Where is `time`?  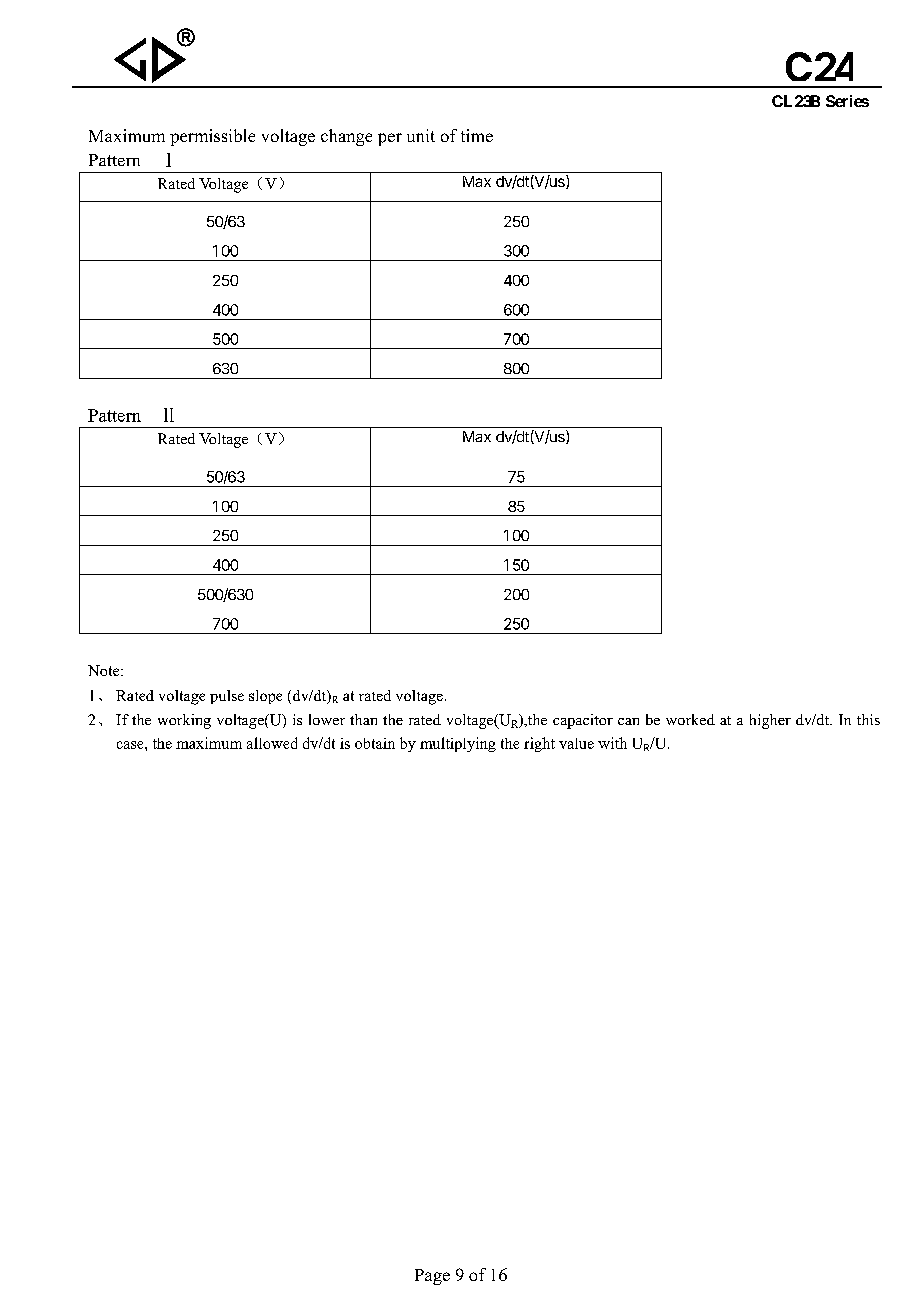 time is located at coordinates (477, 135).
